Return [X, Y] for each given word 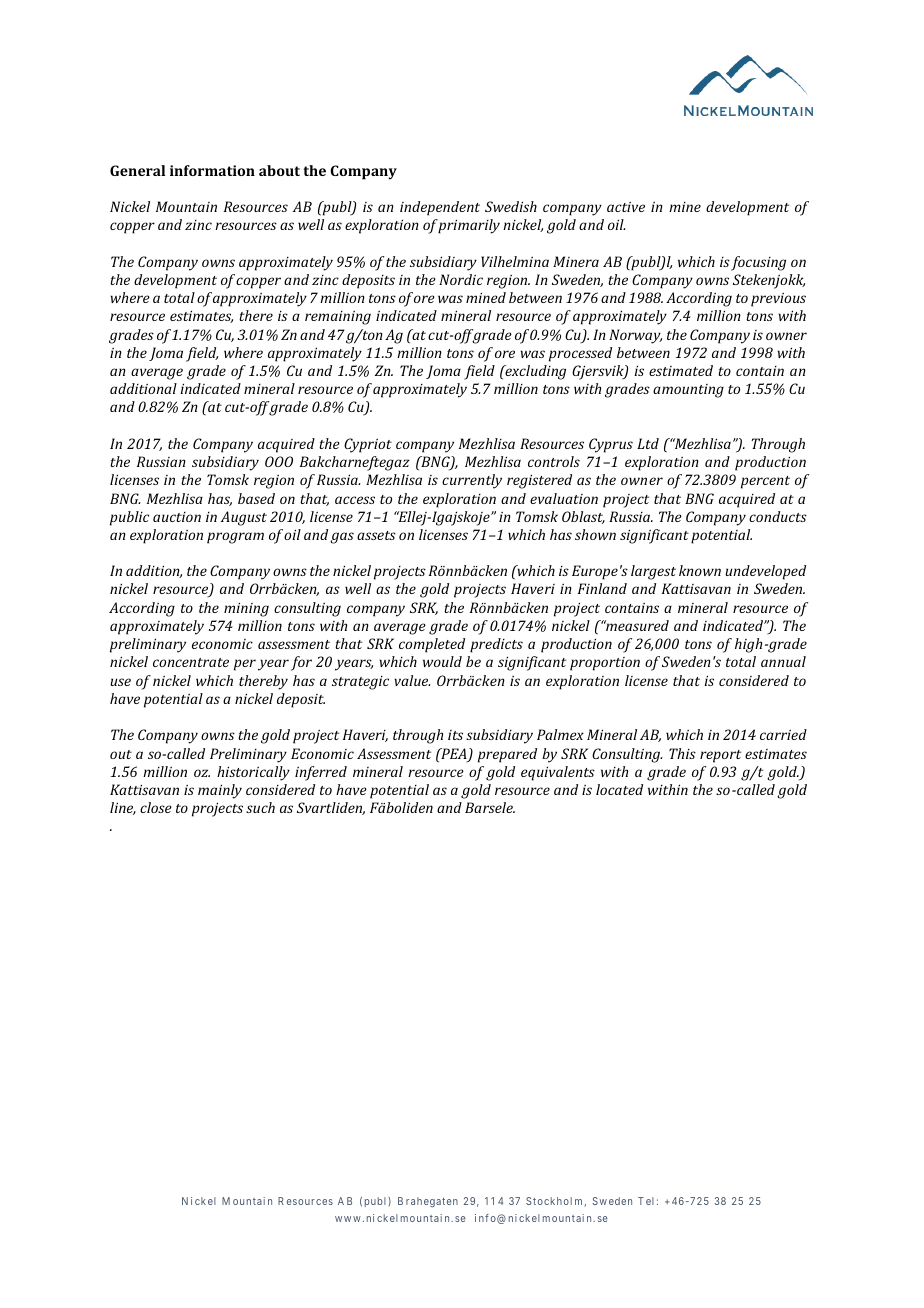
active [626, 207]
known [700, 570]
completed [432, 645]
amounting [688, 391]
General [137, 170]
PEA [454, 755]
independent [440, 208]
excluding [534, 372]
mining [246, 610]
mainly [220, 791]
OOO [279, 461]
